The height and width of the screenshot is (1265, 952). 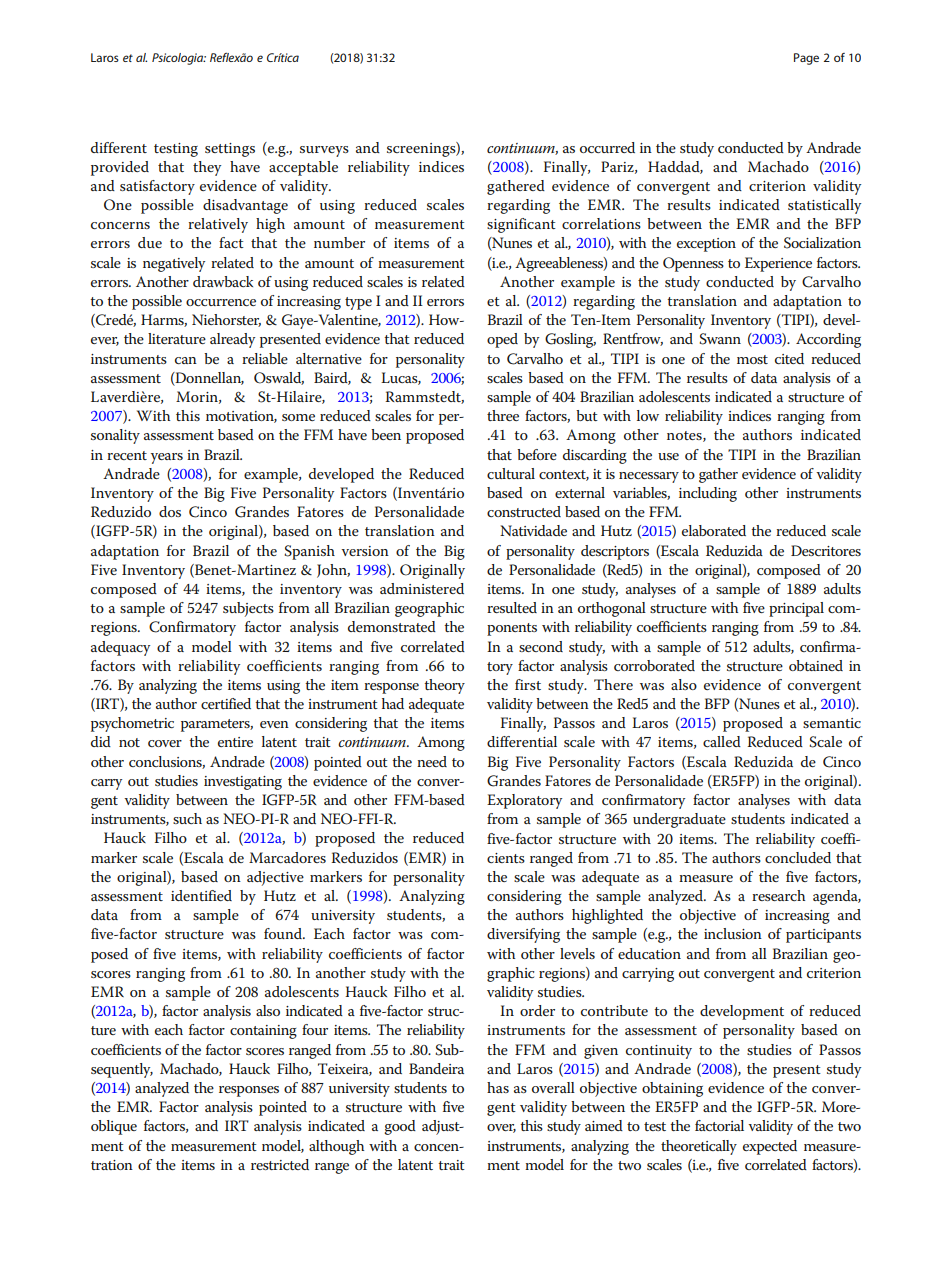 I want to click on settings, so click(x=230, y=150).
